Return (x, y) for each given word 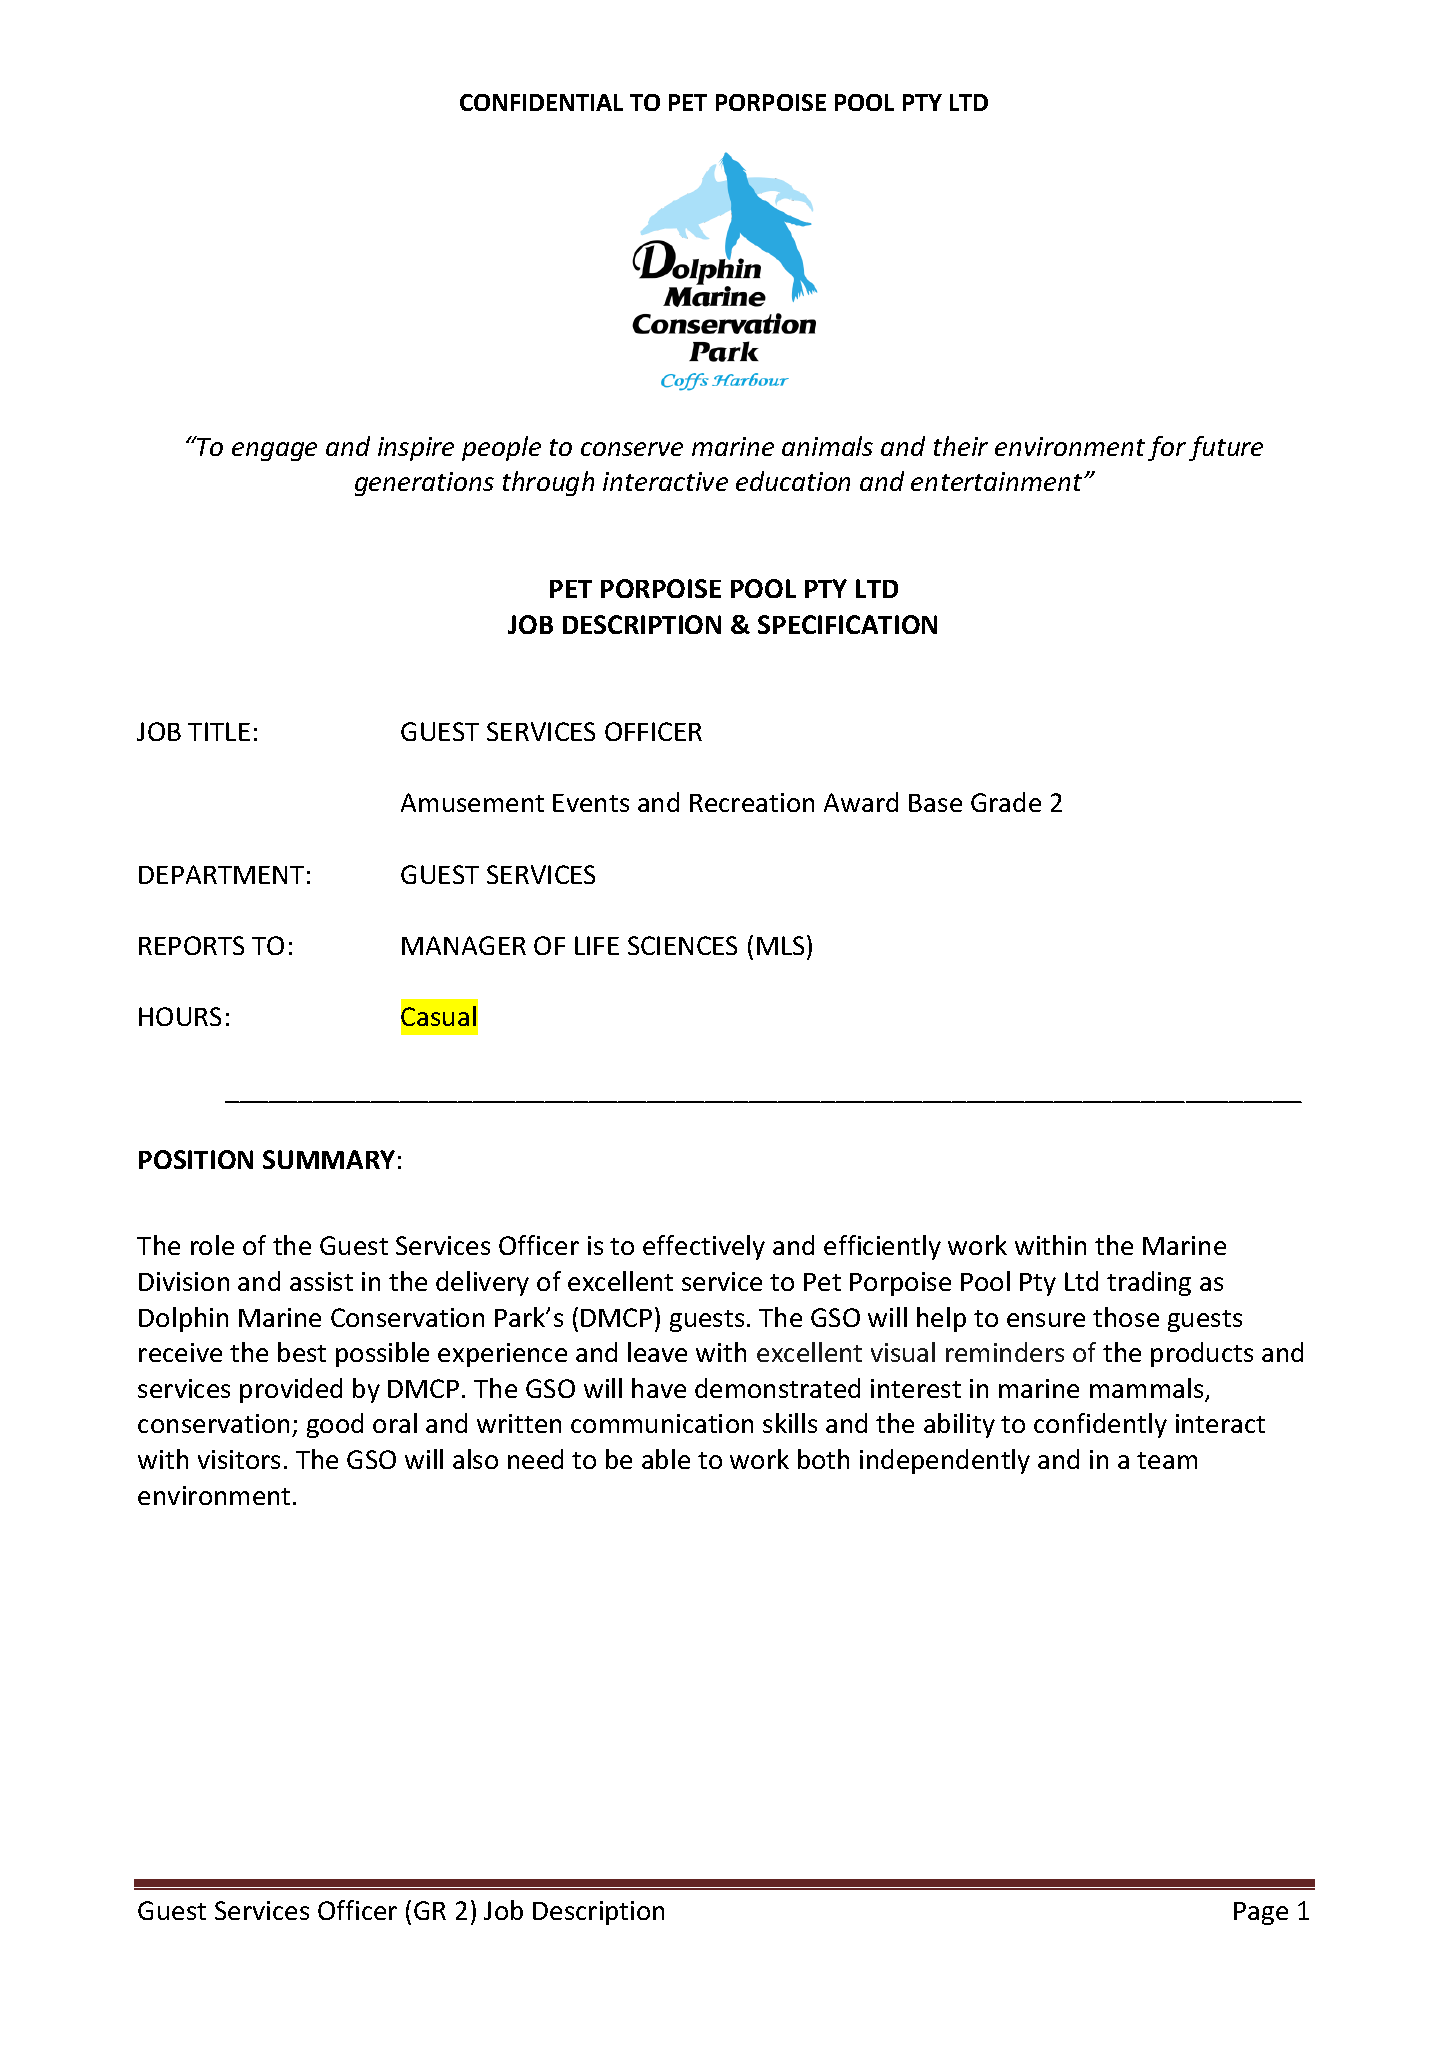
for (1167, 448)
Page (1261, 1913)
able (666, 1459)
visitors (239, 1459)
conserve (632, 449)
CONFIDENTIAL (541, 102)
